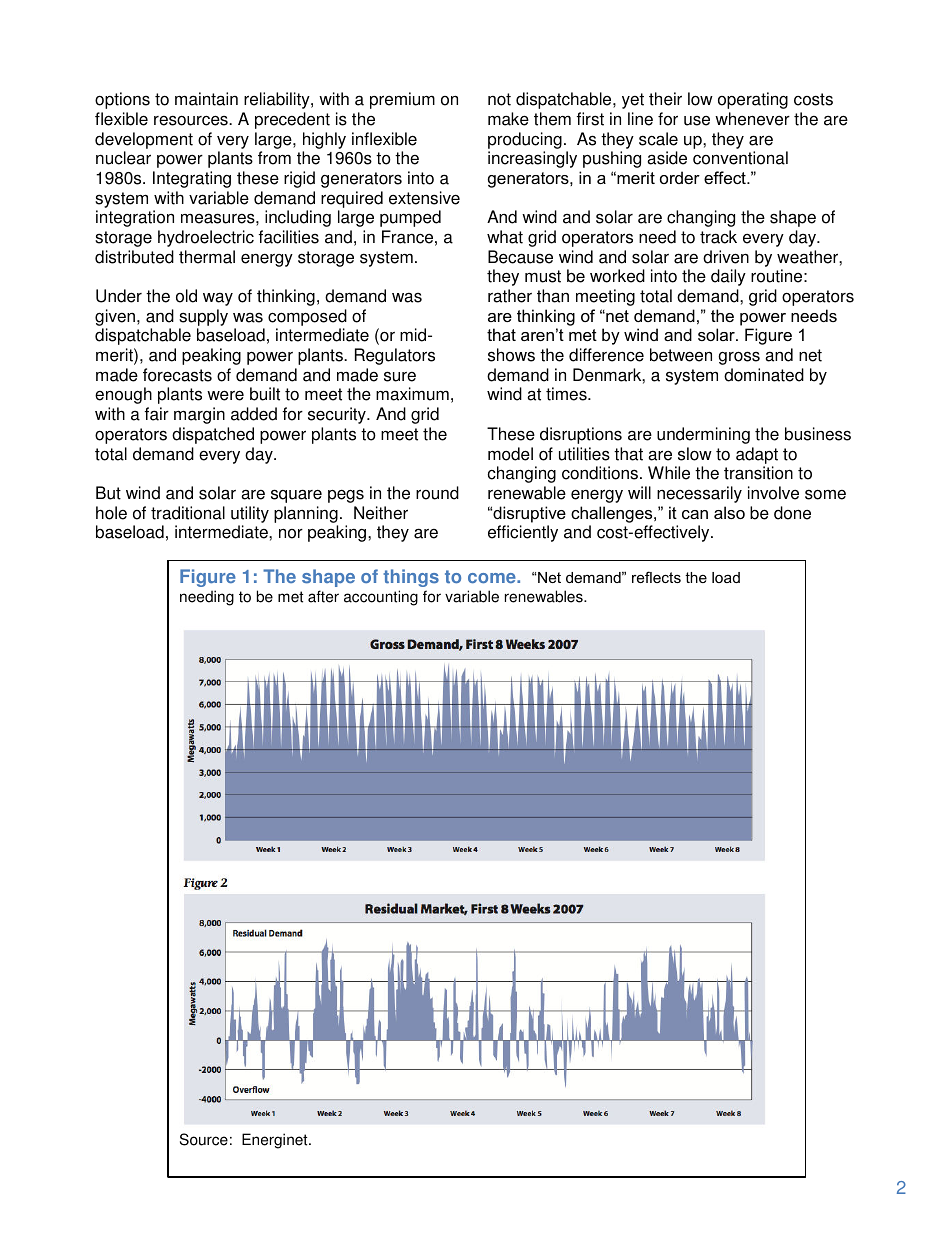 The height and width of the screenshot is (1233, 952). Describe the element at coordinates (511, 355) in the screenshot. I see `shows` at that location.
